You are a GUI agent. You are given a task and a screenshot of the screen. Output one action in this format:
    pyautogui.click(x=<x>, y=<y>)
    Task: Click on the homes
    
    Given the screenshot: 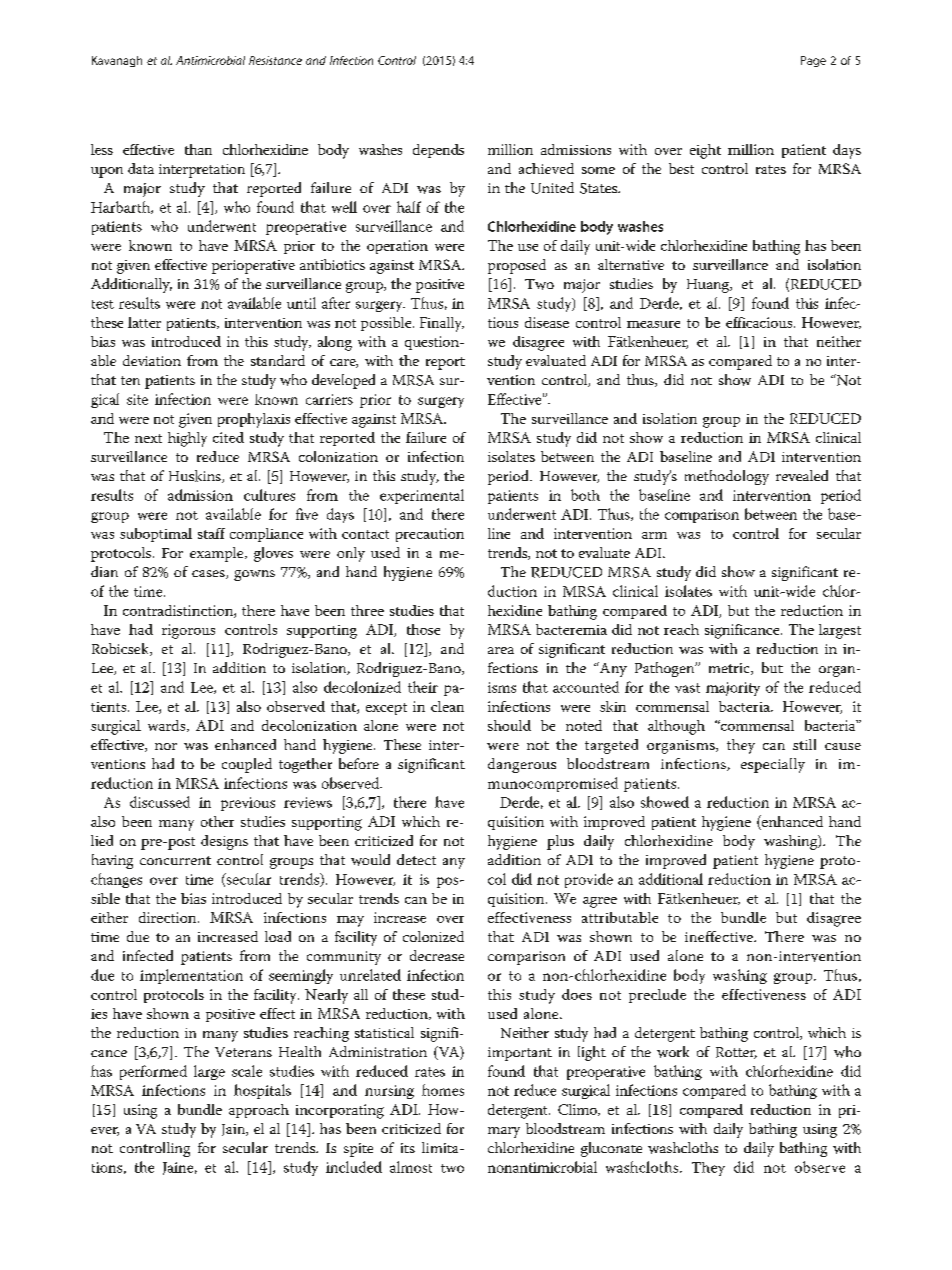 What is the action you would take?
    pyautogui.click(x=443, y=1090)
